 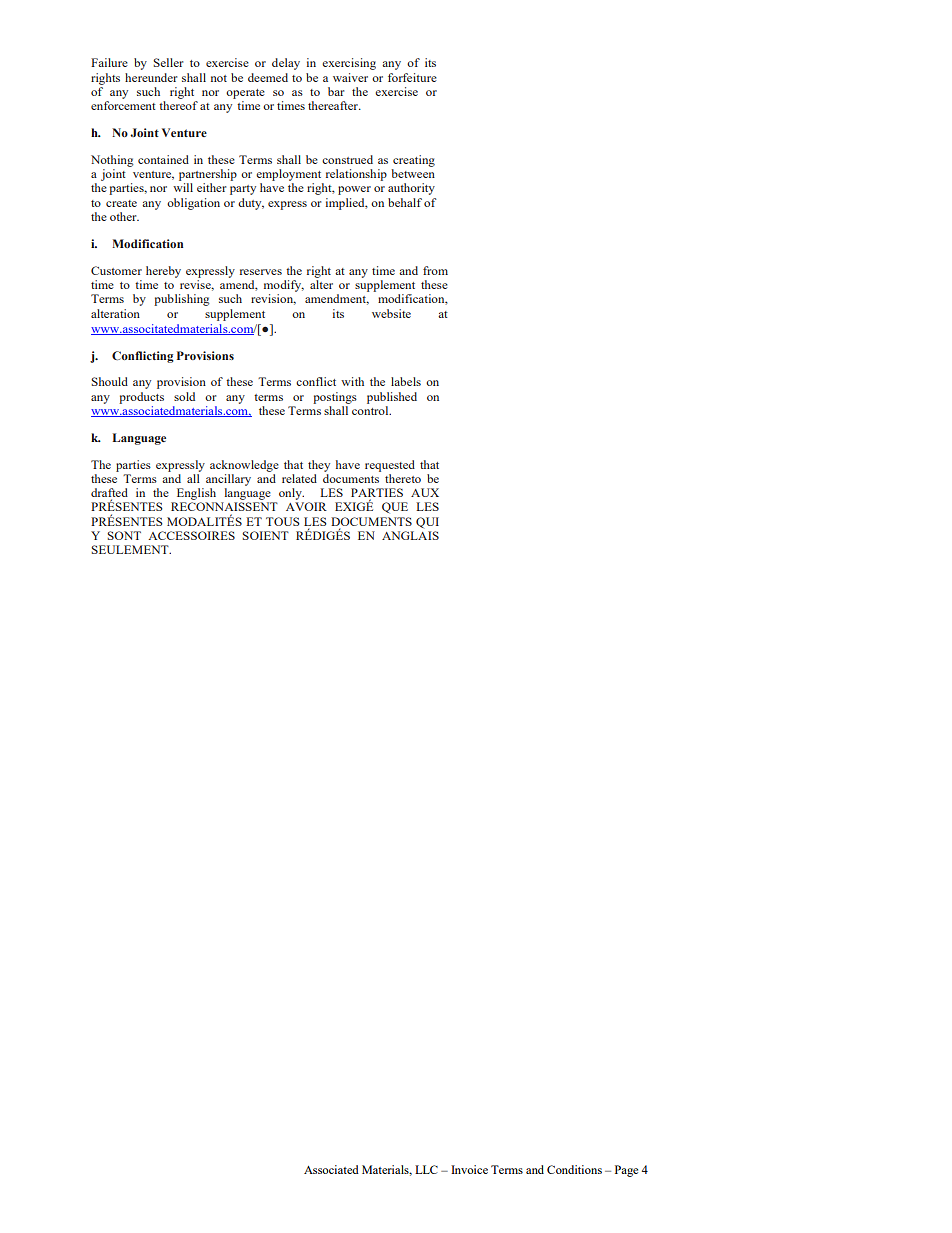 I want to click on thereof, so click(x=178, y=105).
